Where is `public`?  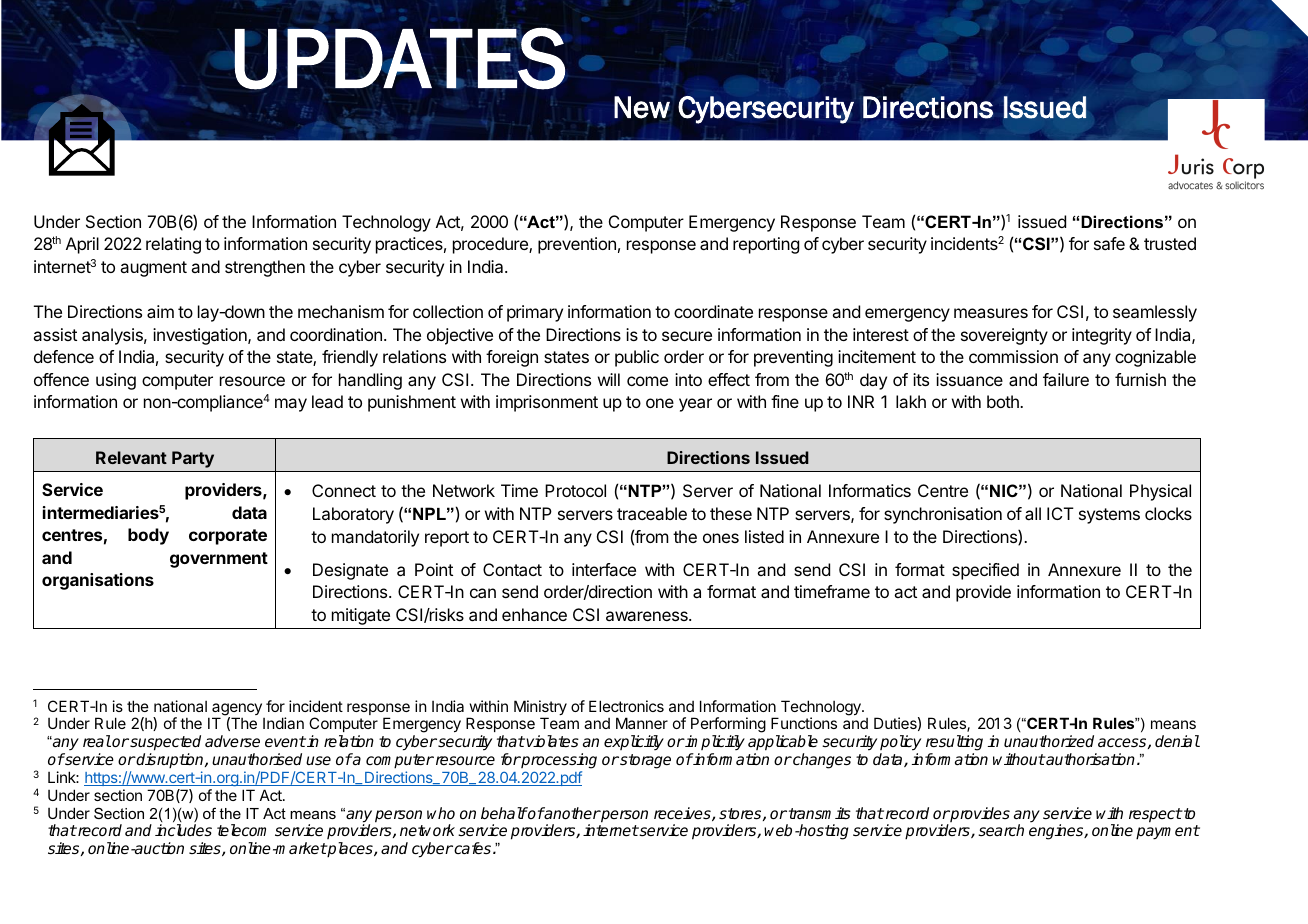
public is located at coordinates (637, 358).
